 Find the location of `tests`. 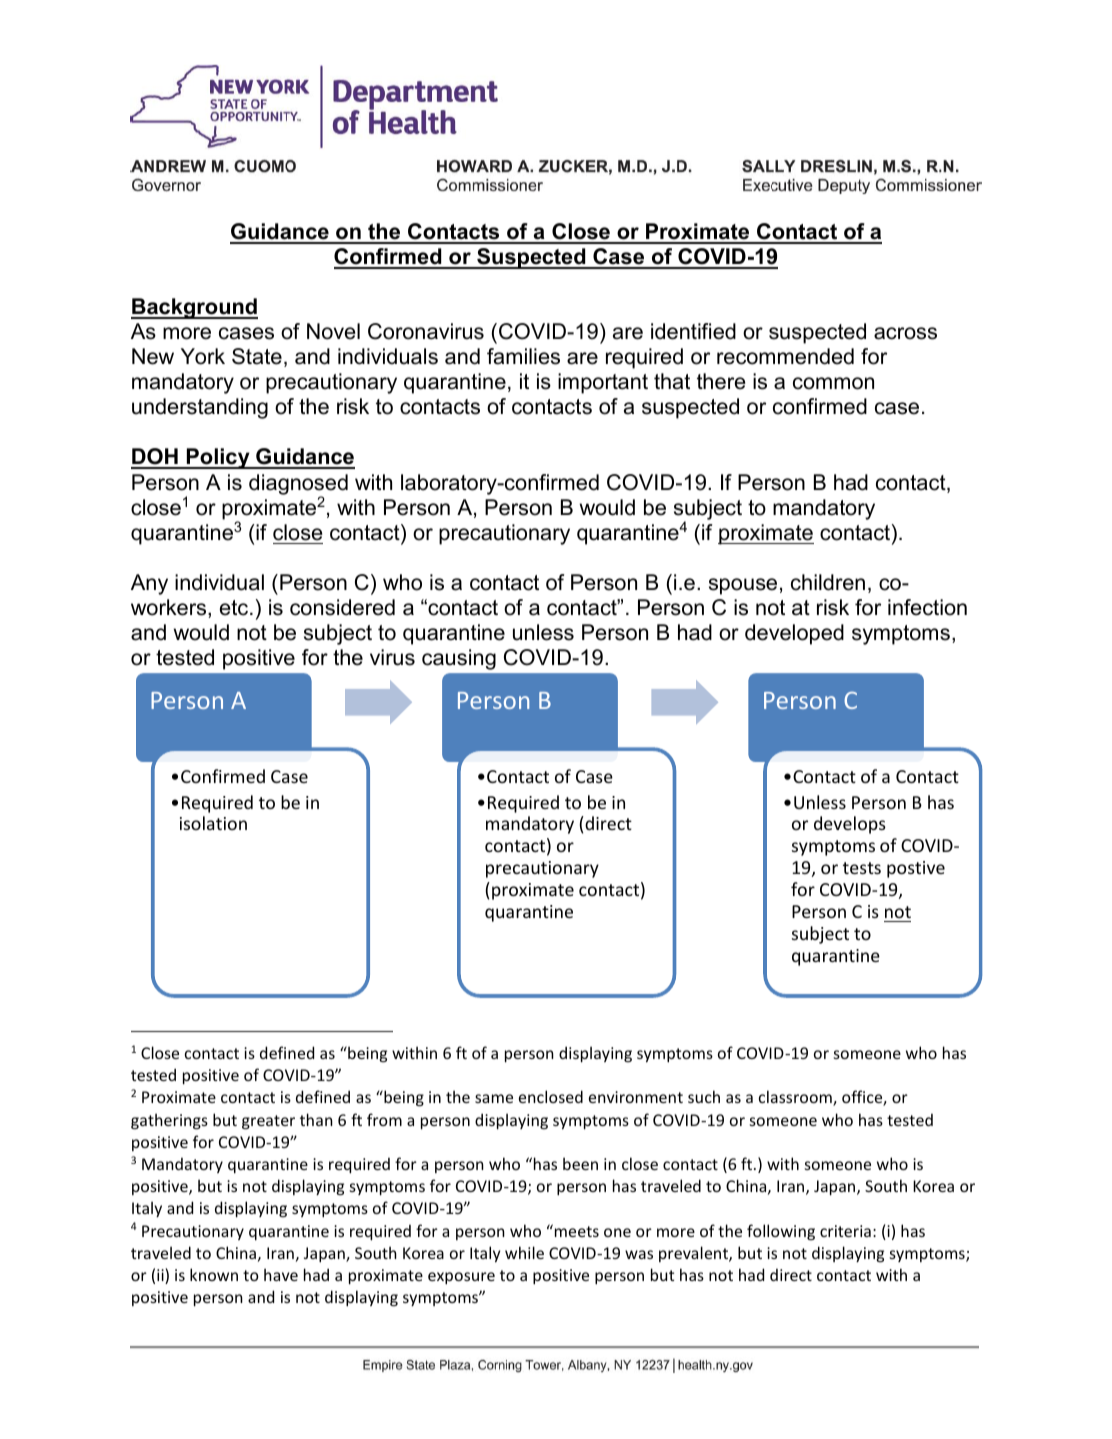

tests is located at coordinates (862, 868).
